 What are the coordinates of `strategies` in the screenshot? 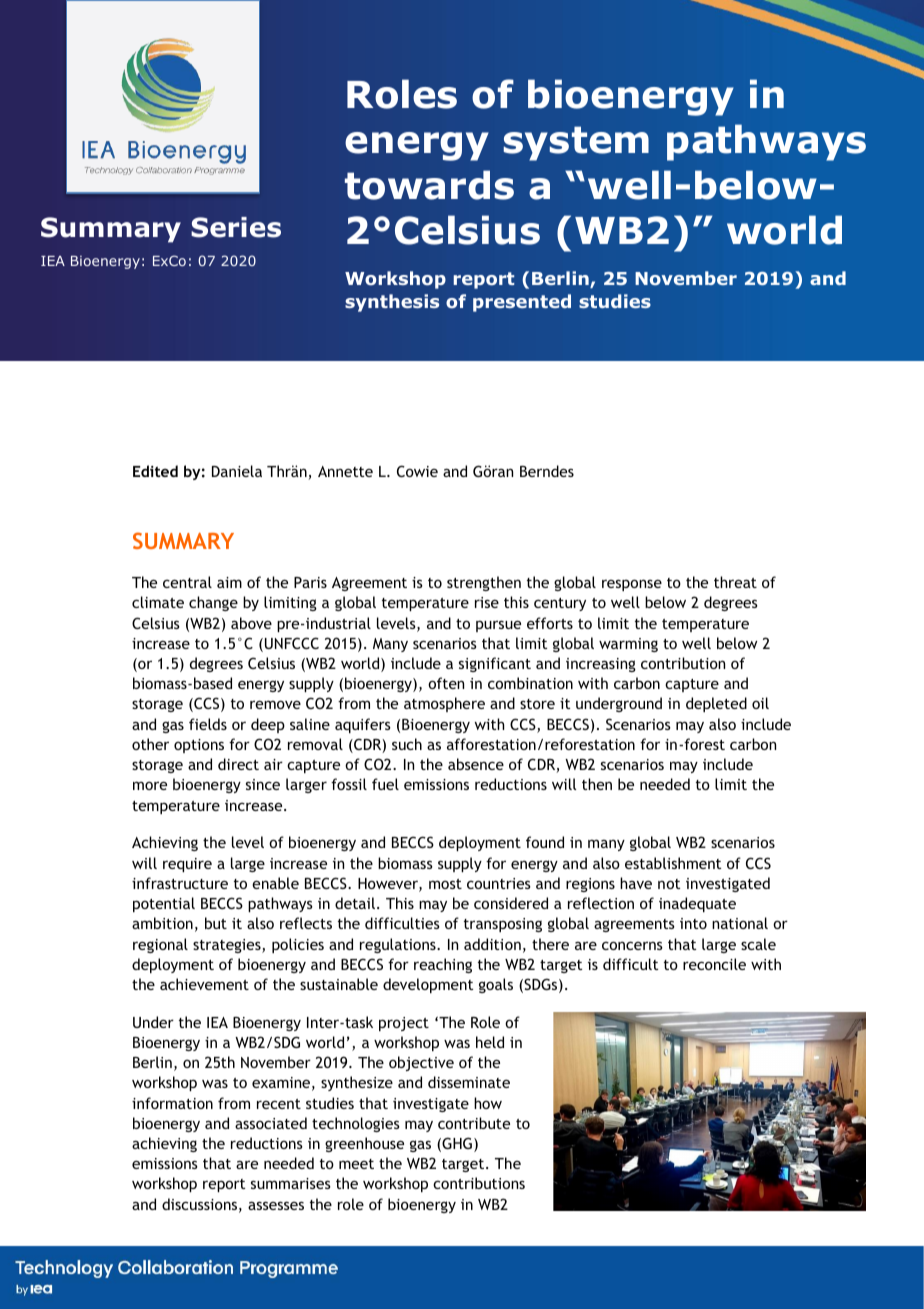 It's located at (228, 946).
